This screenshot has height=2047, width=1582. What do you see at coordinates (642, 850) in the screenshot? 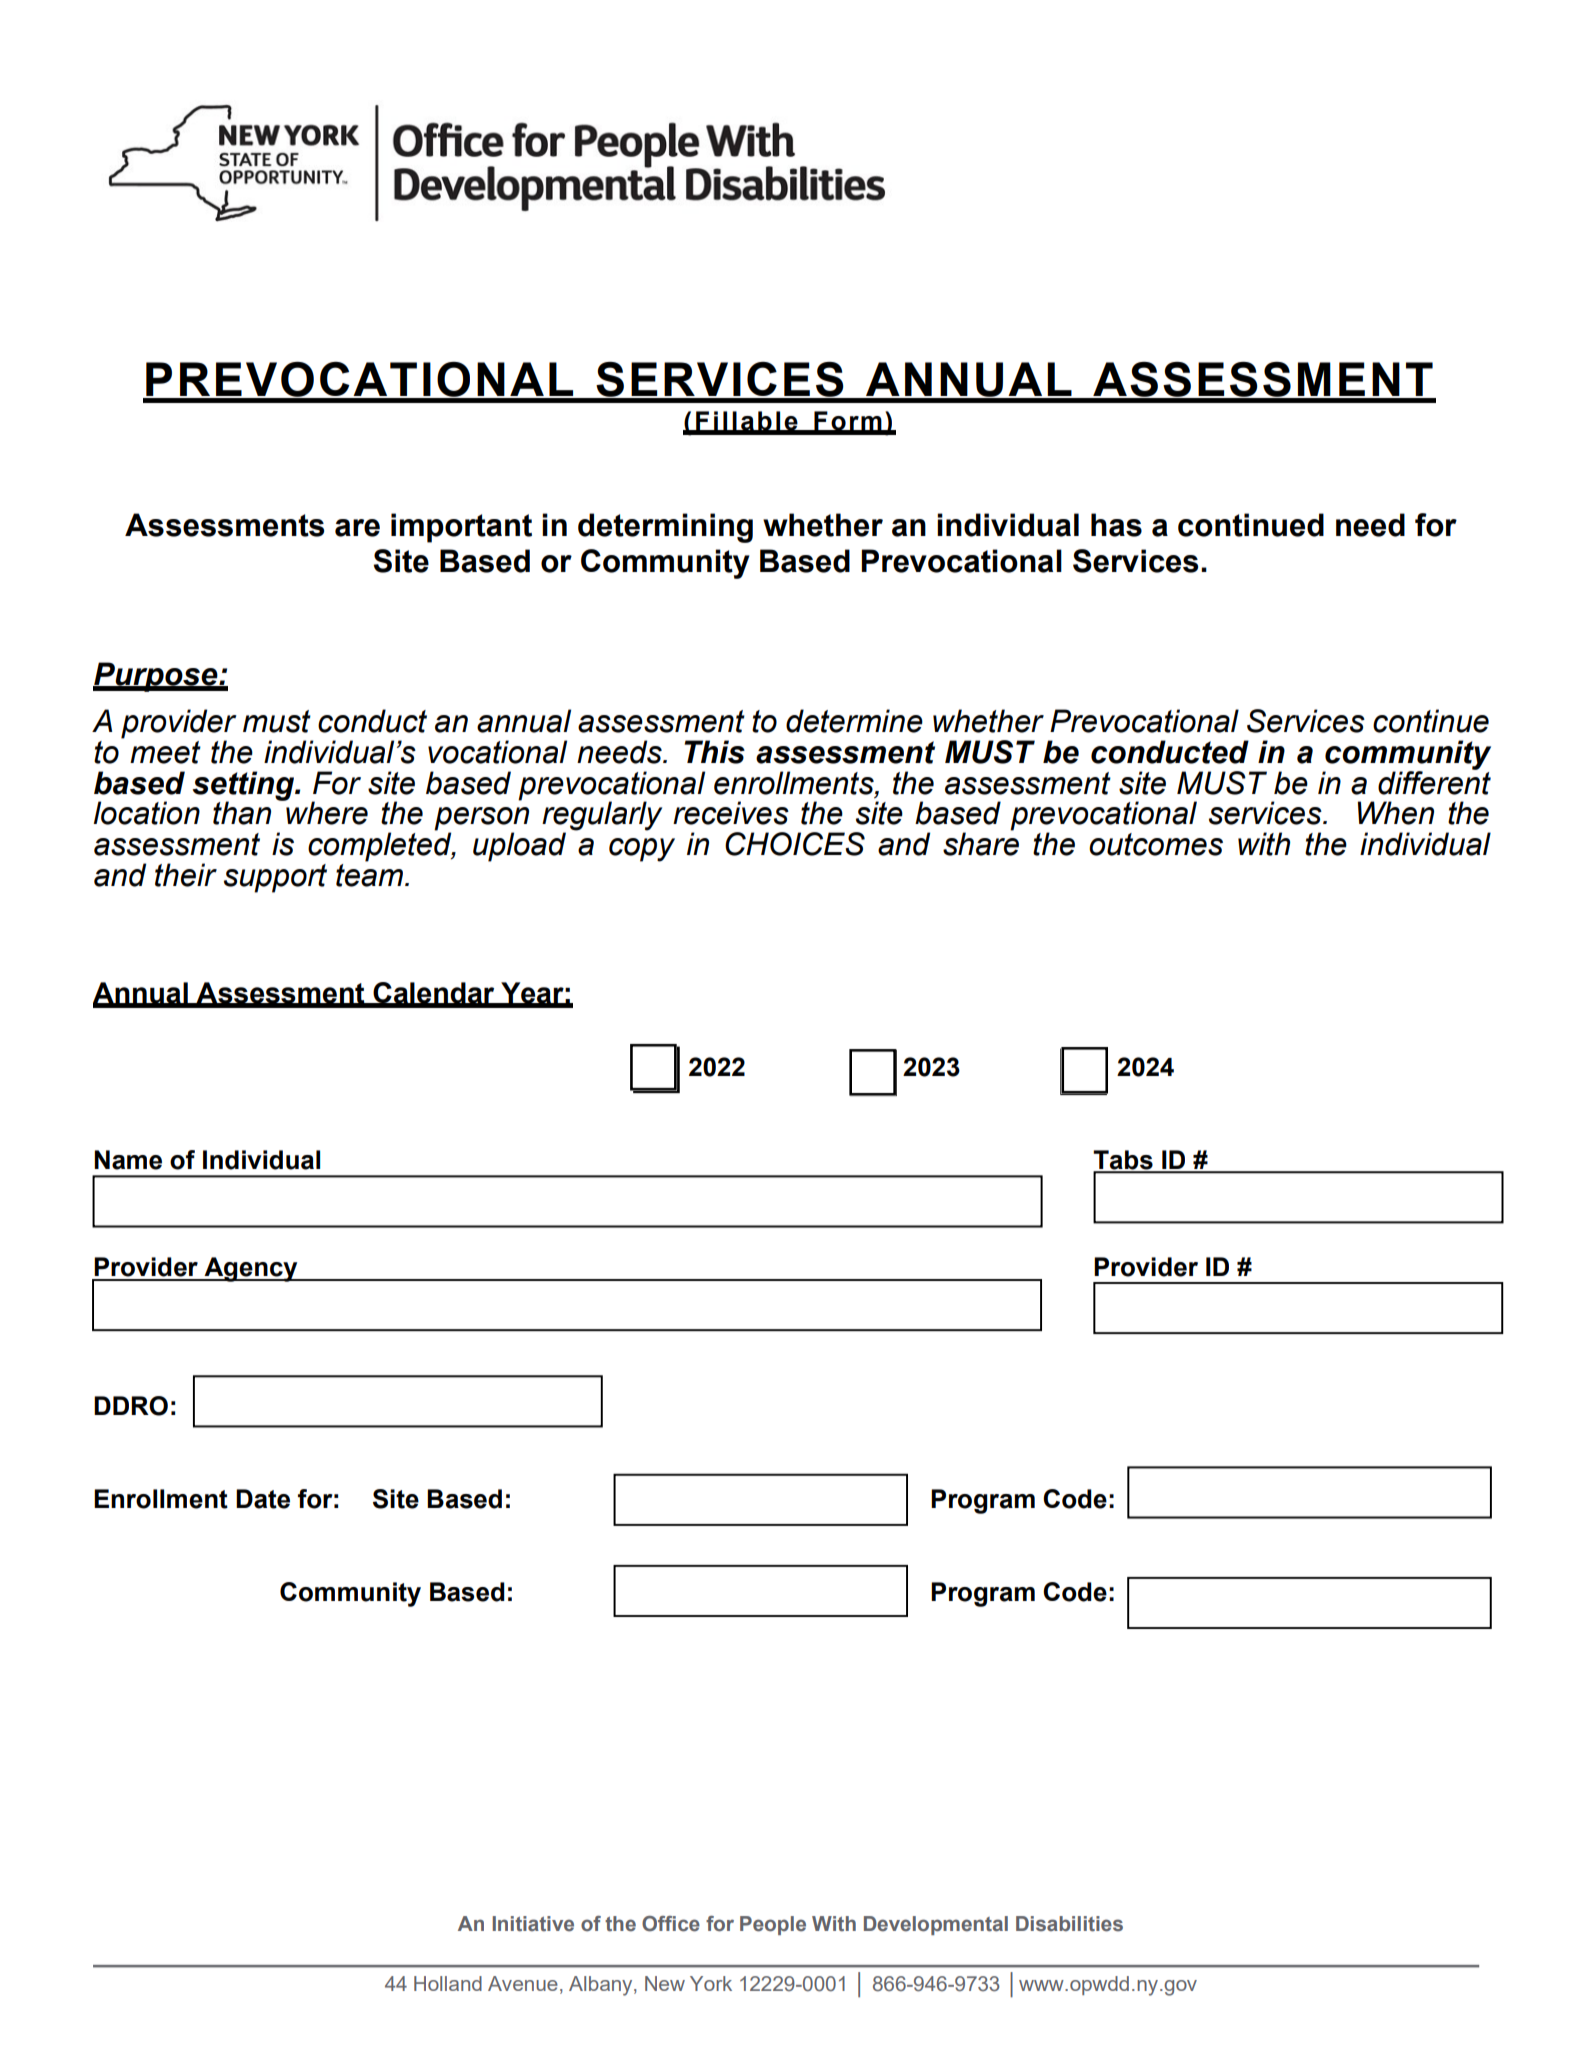
I see `copy` at bounding box center [642, 850].
